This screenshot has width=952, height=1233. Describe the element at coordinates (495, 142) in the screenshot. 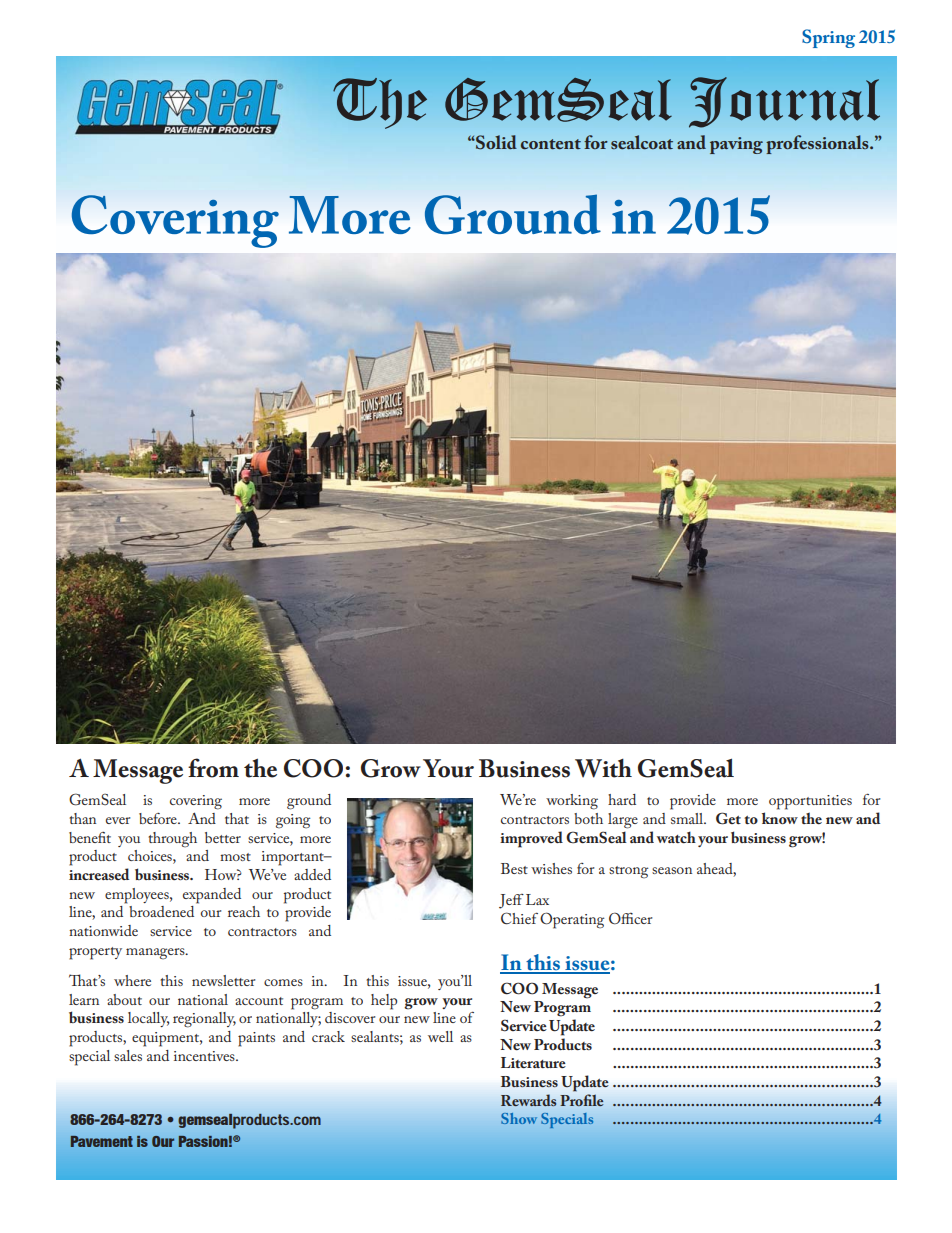

I see `Solid` at that location.
